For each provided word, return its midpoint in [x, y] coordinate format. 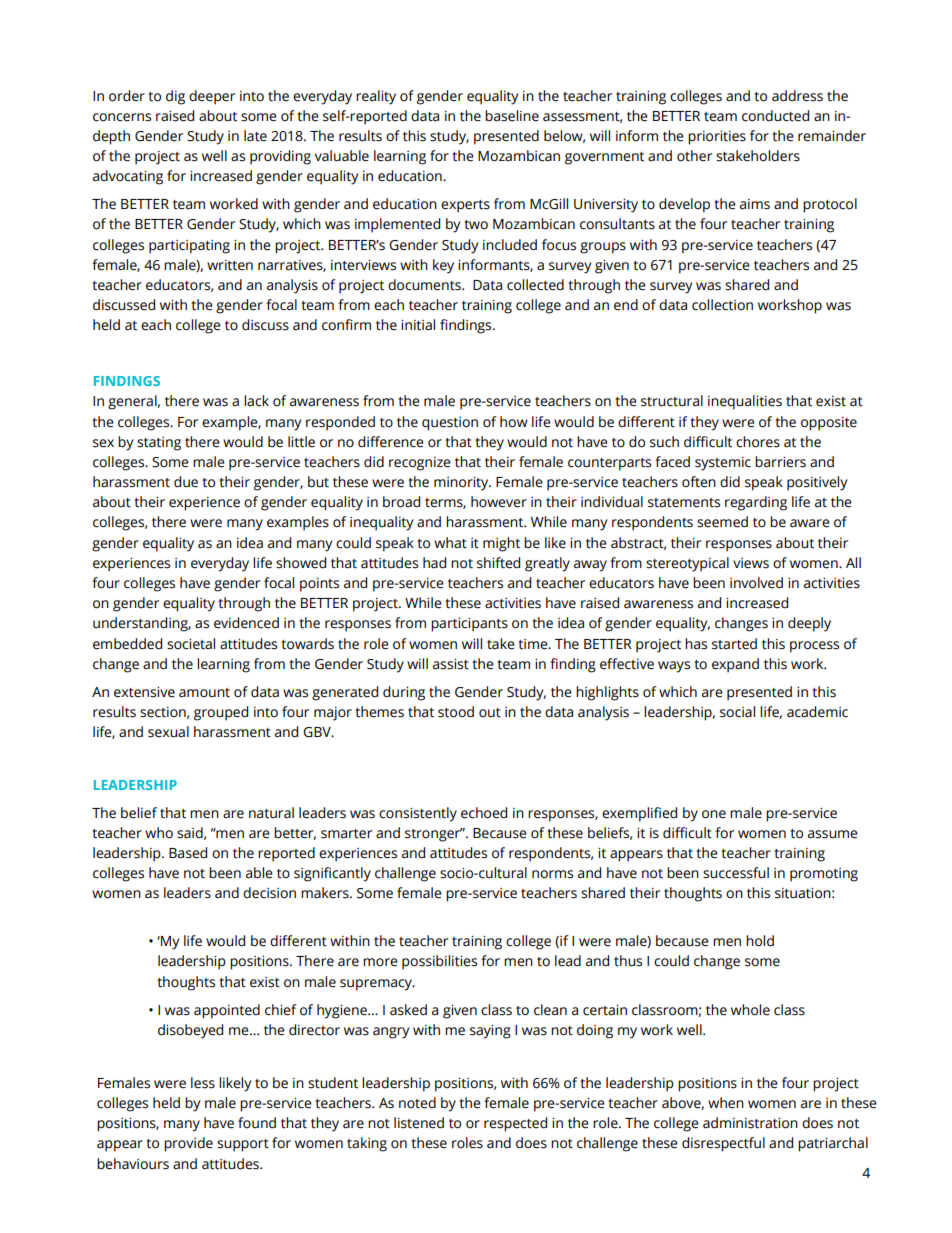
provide [188, 1144]
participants [469, 625]
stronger [434, 835]
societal [191, 644]
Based [188, 853]
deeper [212, 97]
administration [750, 1123]
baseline [512, 116]
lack [256, 401]
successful [736, 873]
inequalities [745, 402]
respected [515, 1124]
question [450, 424]
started [734, 644]
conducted [775, 116]
